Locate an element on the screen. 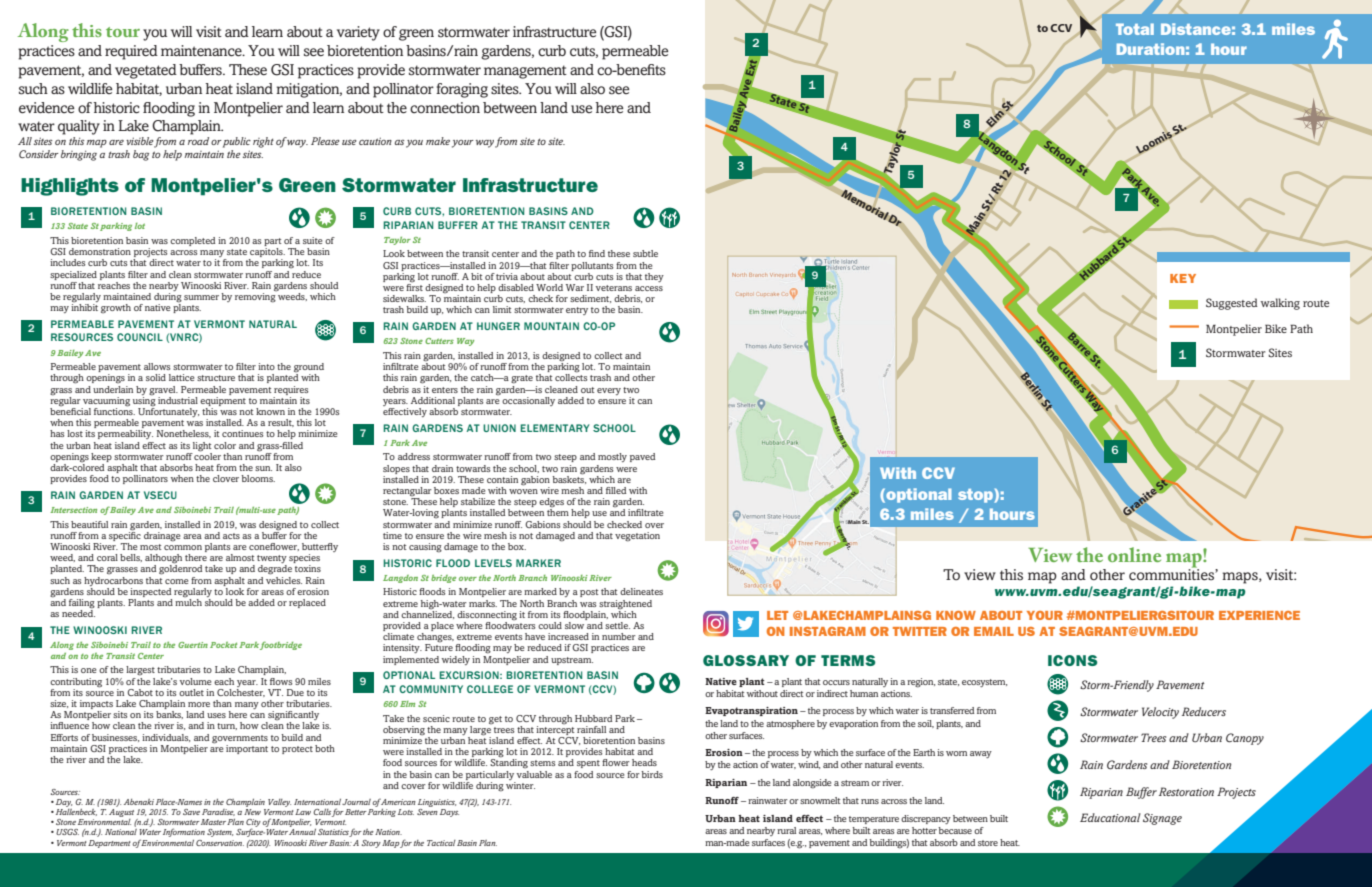  online is located at coordinates (1134, 554).
